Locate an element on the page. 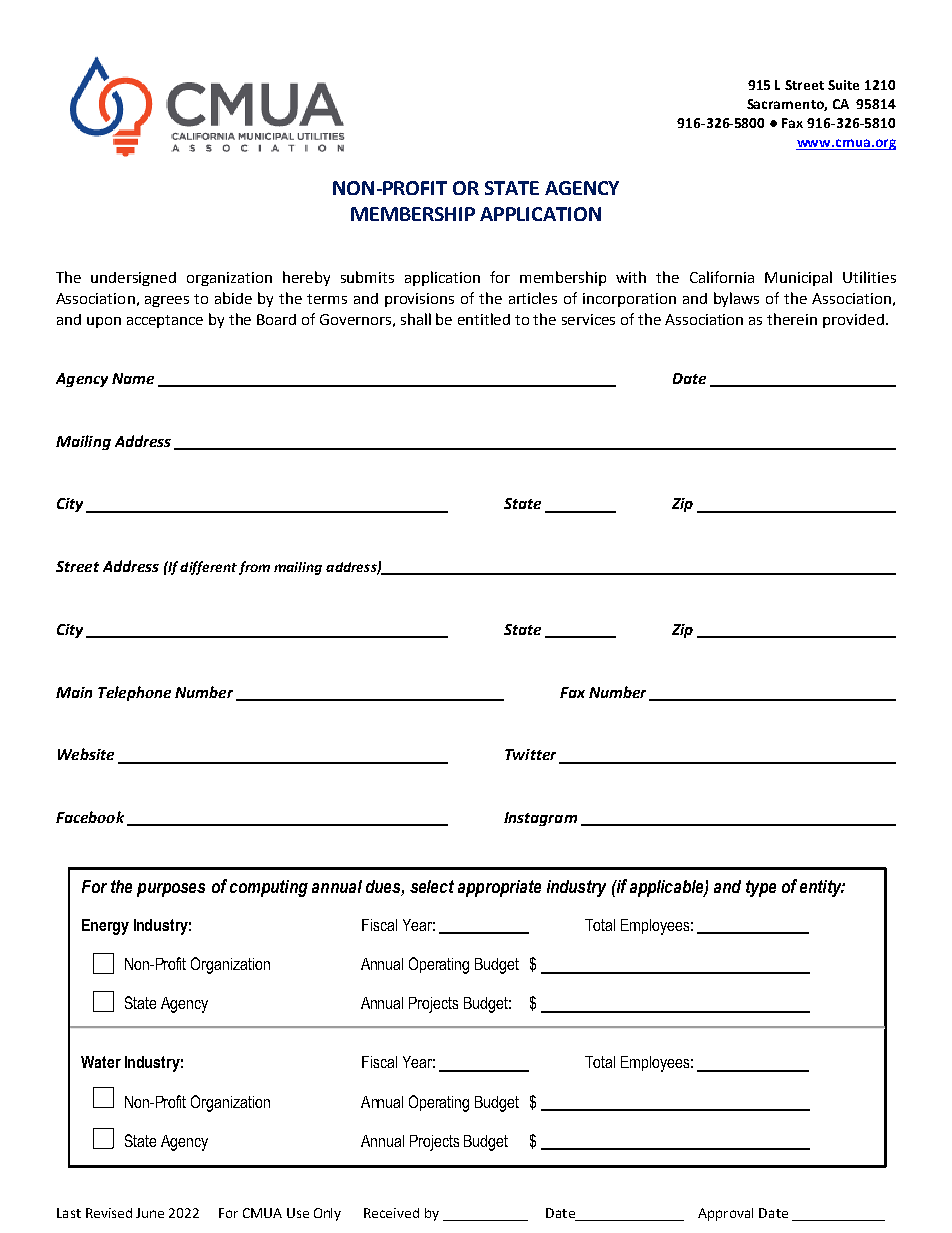  undersigned is located at coordinates (133, 279).
